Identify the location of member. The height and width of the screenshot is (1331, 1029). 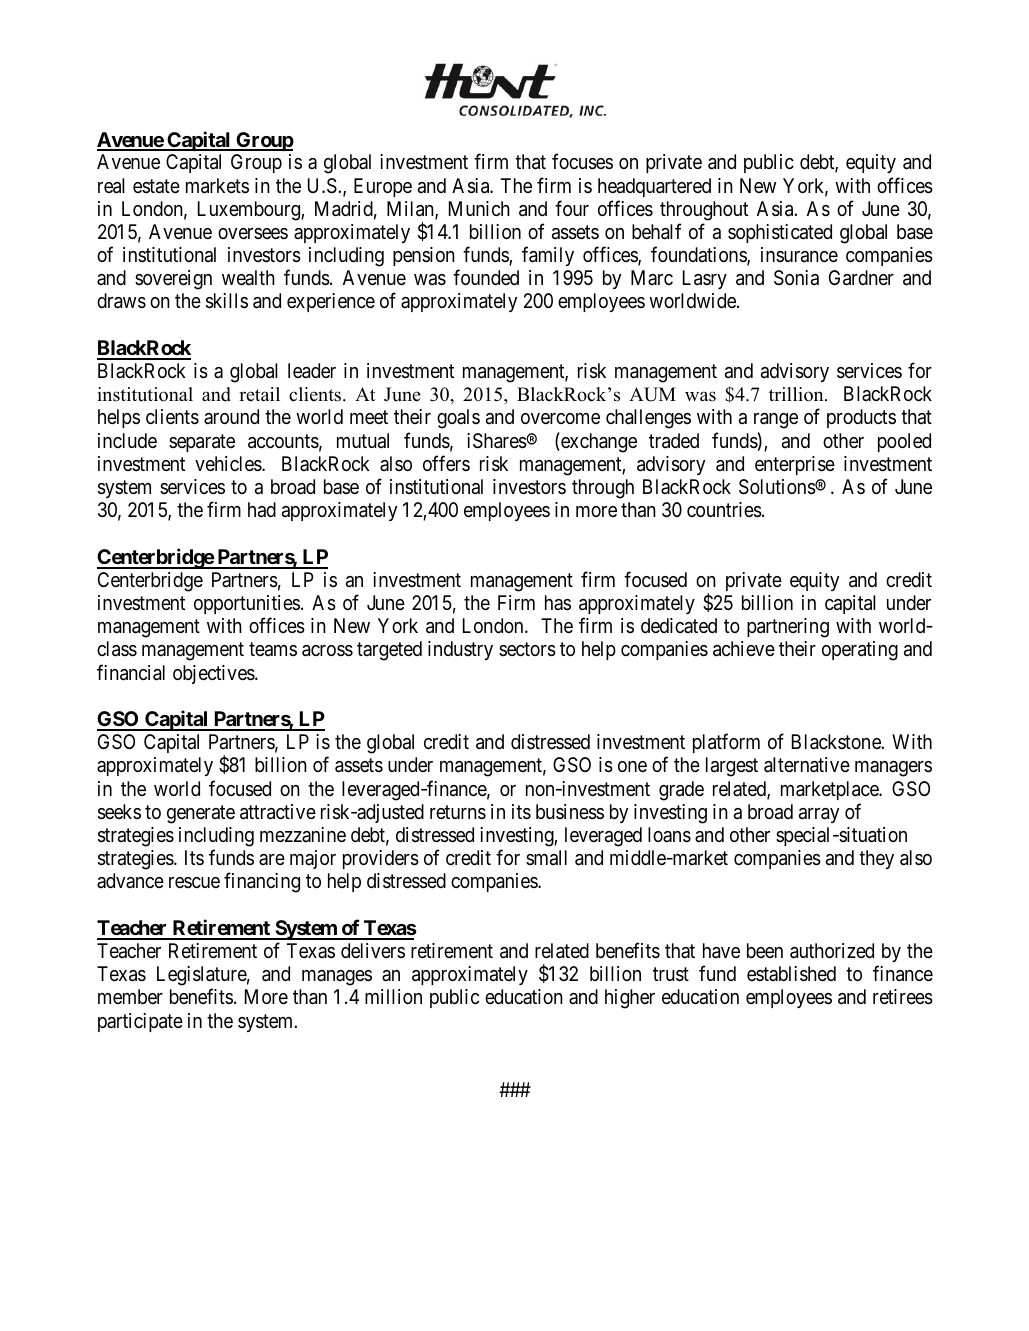
(130, 996).
